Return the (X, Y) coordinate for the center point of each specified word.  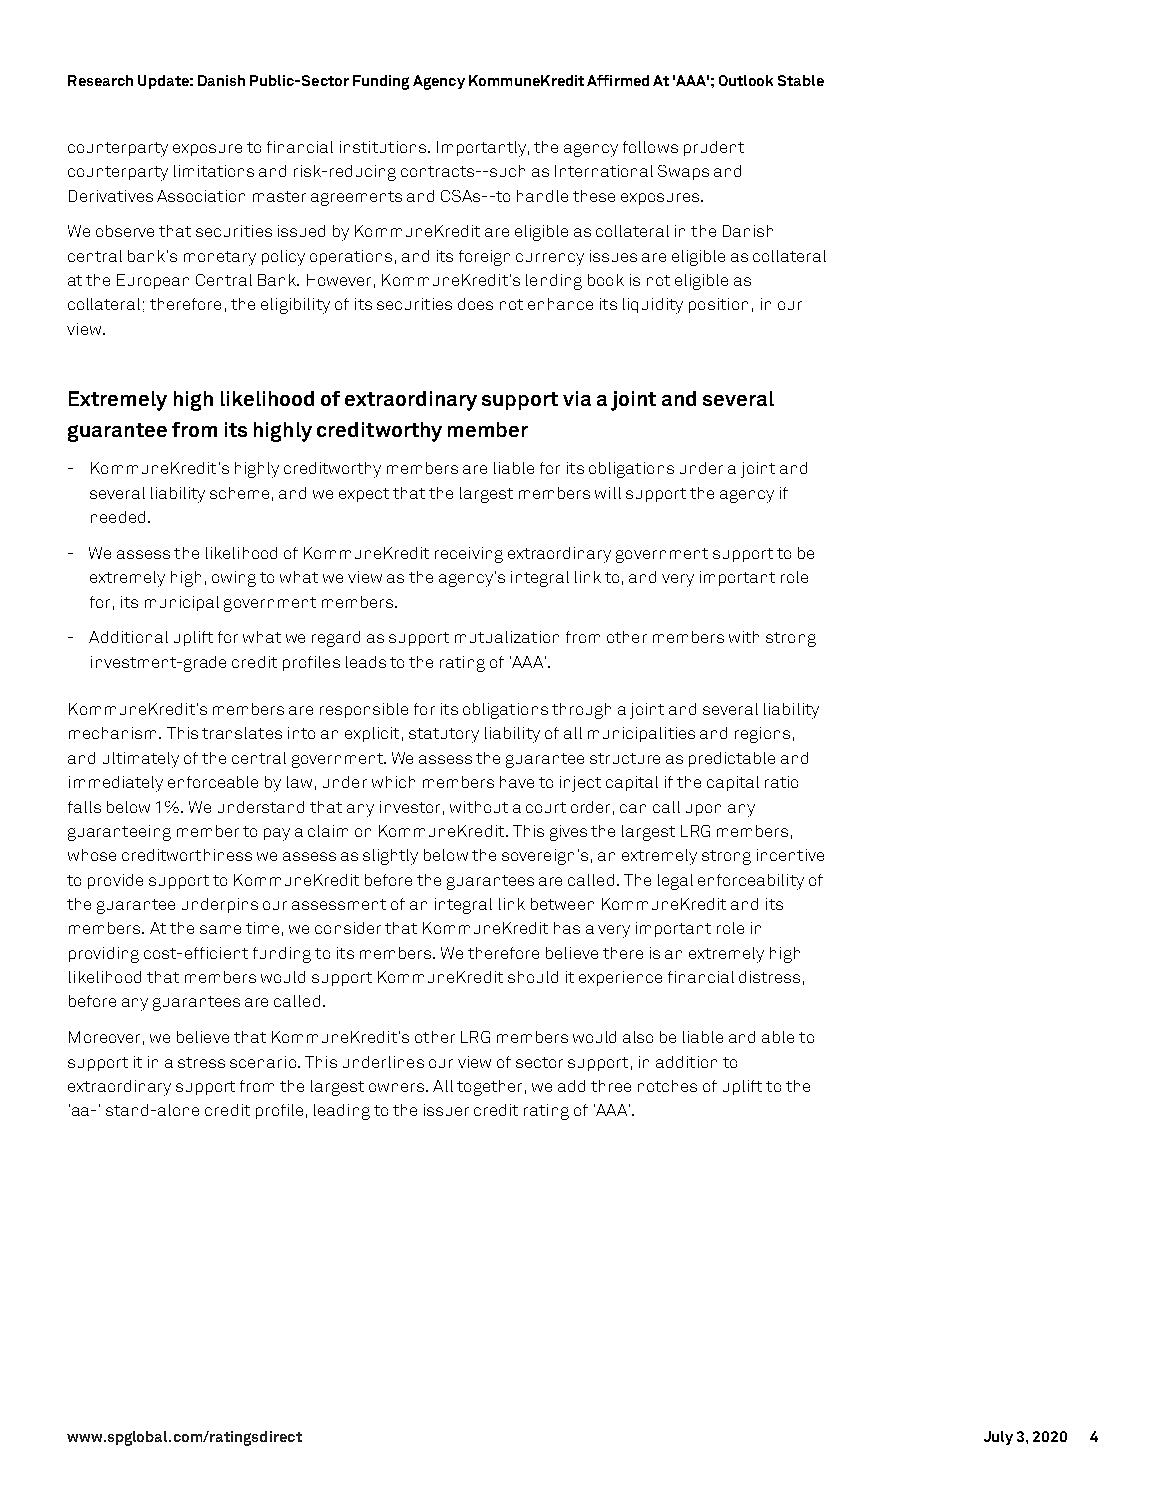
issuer (446, 1110)
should (533, 977)
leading (342, 1112)
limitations (214, 171)
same (220, 929)
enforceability (751, 882)
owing (234, 579)
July (998, 1438)
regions (762, 735)
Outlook (746, 80)
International (604, 171)
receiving (469, 555)
